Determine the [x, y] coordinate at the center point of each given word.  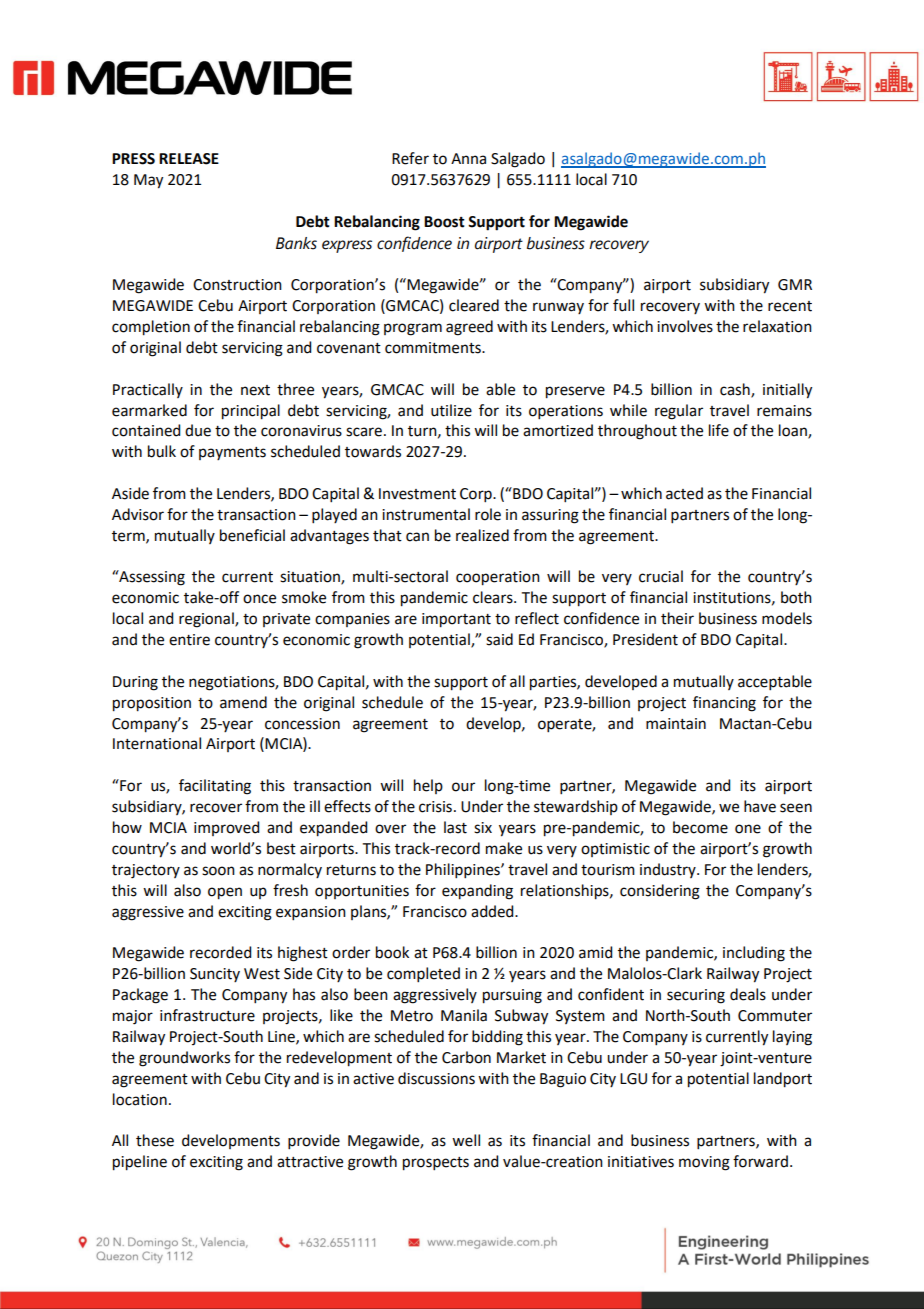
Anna [468, 159]
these [155, 1140]
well [466, 1140]
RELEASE [189, 159]
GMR [795, 285]
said [499, 639]
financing [724, 704]
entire [189, 640]
